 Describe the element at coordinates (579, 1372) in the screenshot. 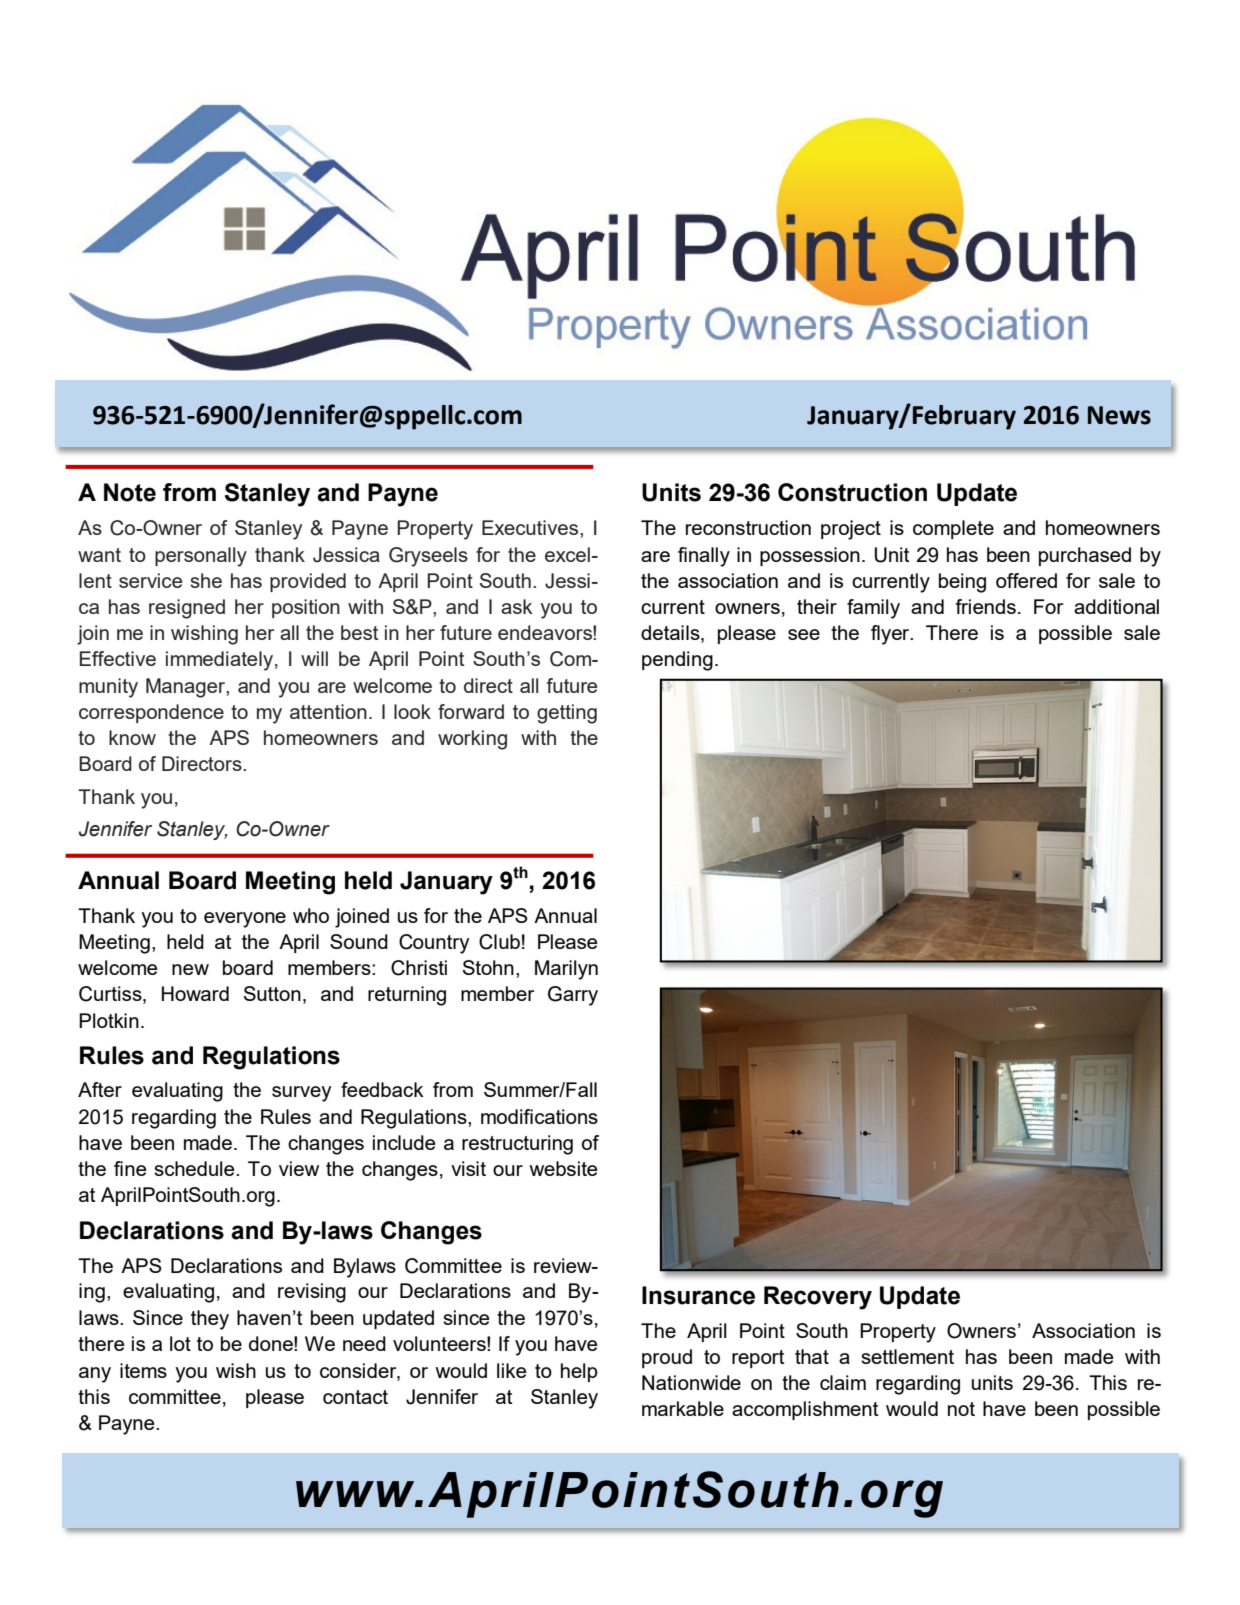

I see `help` at that location.
